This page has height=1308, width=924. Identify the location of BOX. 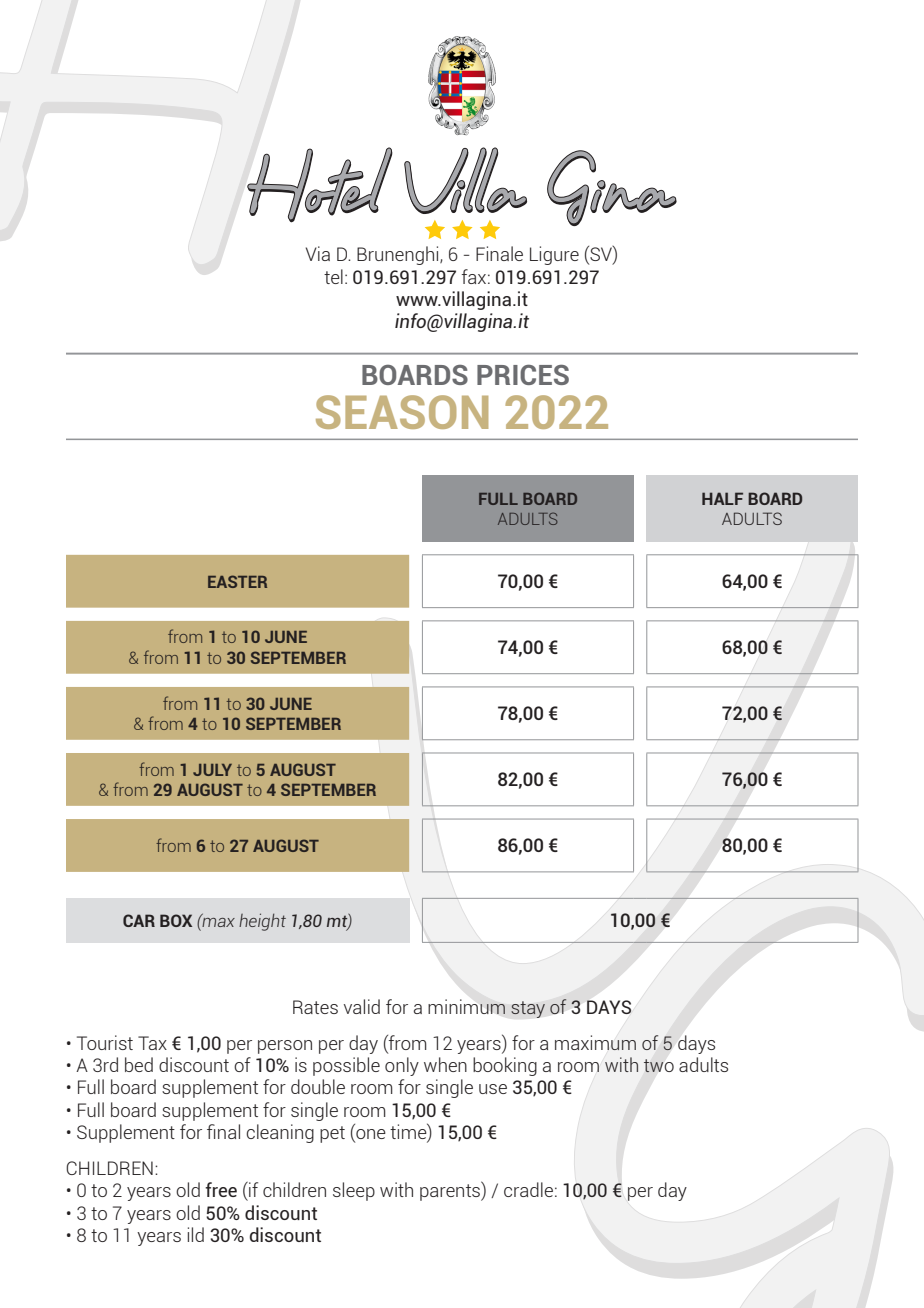
(176, 920).
